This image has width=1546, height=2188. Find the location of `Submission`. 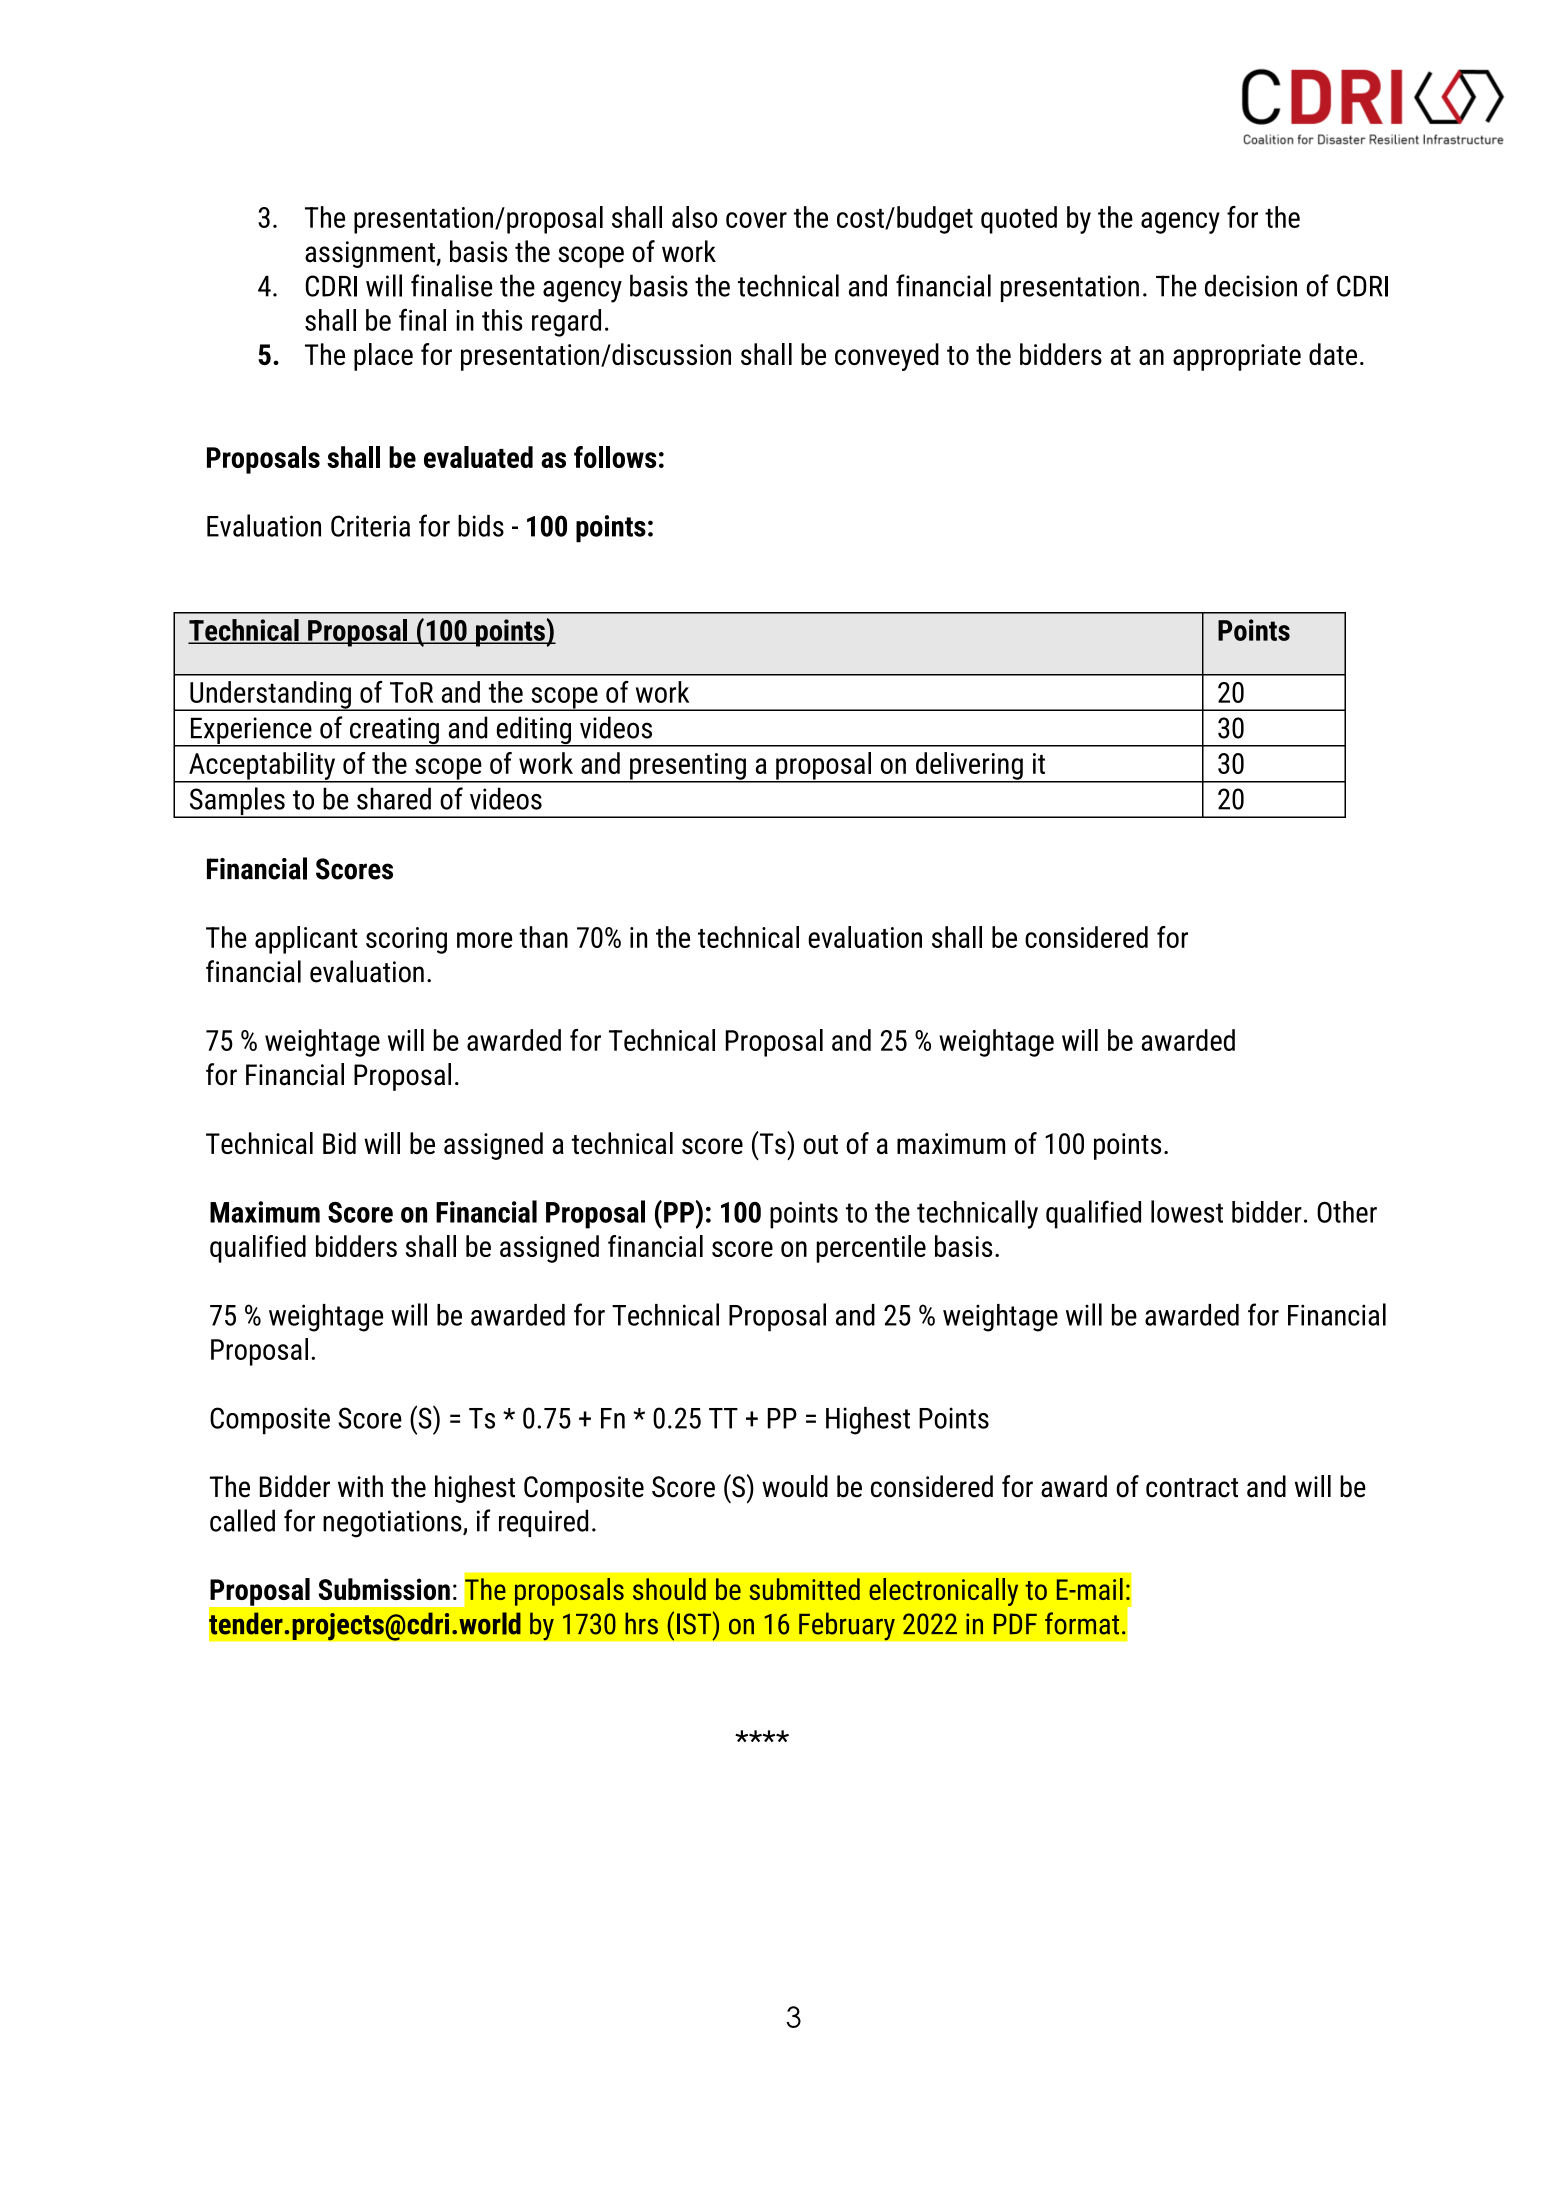

Submission is located at coordinates (384, 1589).
